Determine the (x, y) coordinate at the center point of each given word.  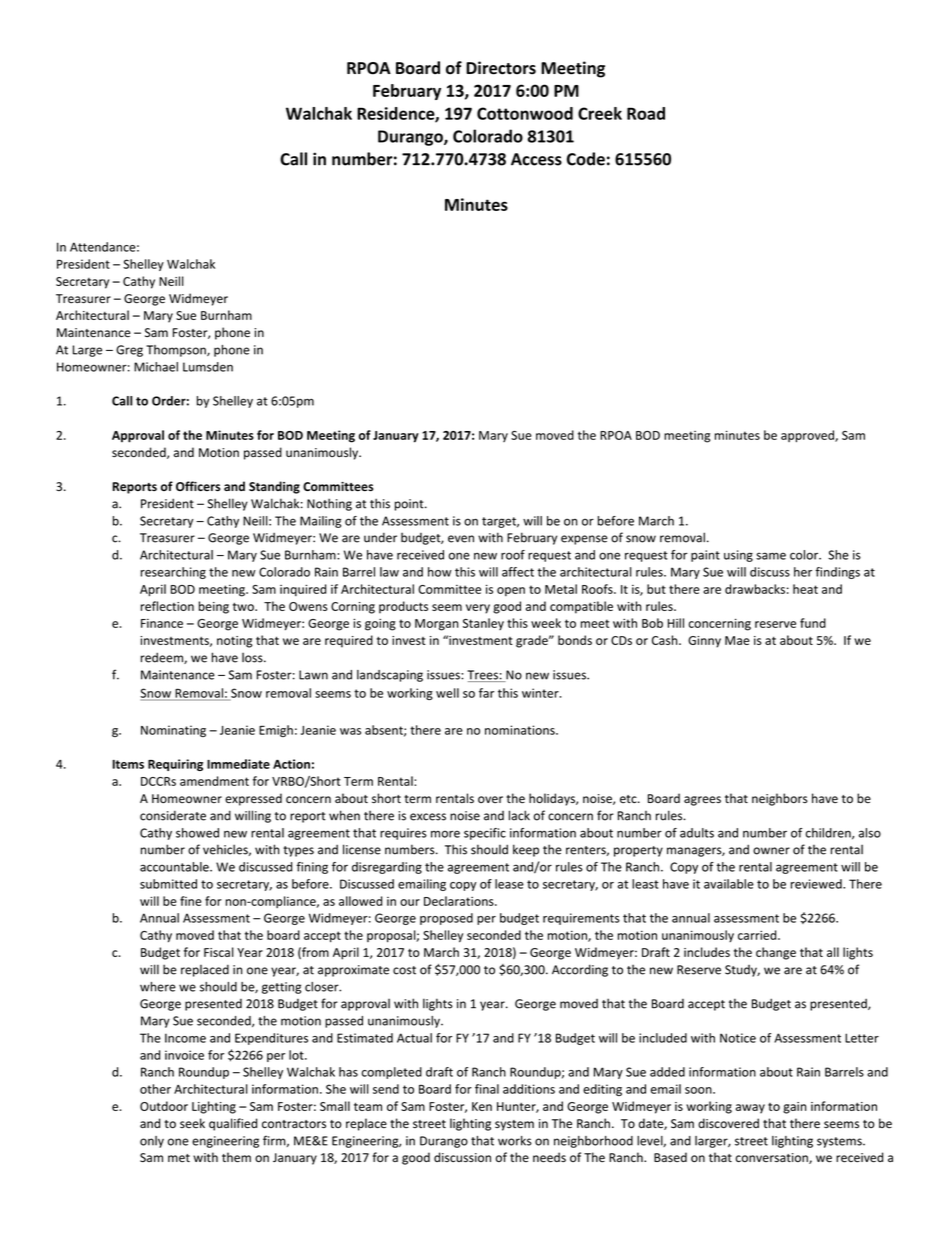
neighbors (780, 799)
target (500, 522)
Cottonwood (525, 113)
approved (808, 436)
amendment (214, 781)
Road (646, 113)
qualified (233, 1124)
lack (519, 815)
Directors (501, 68)
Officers (198, 486)
